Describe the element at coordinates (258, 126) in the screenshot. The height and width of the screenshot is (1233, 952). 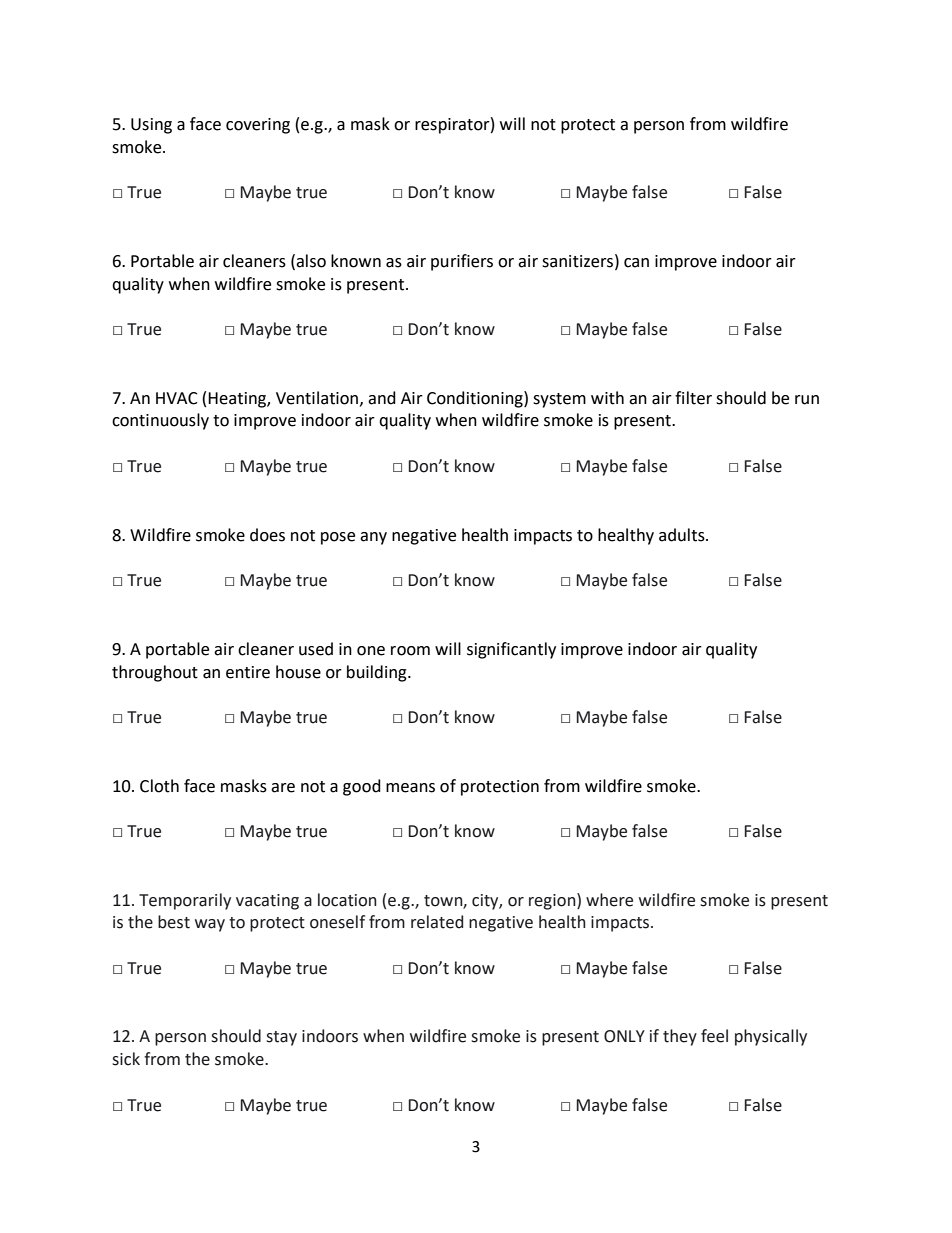
I see `covering` at that location.
